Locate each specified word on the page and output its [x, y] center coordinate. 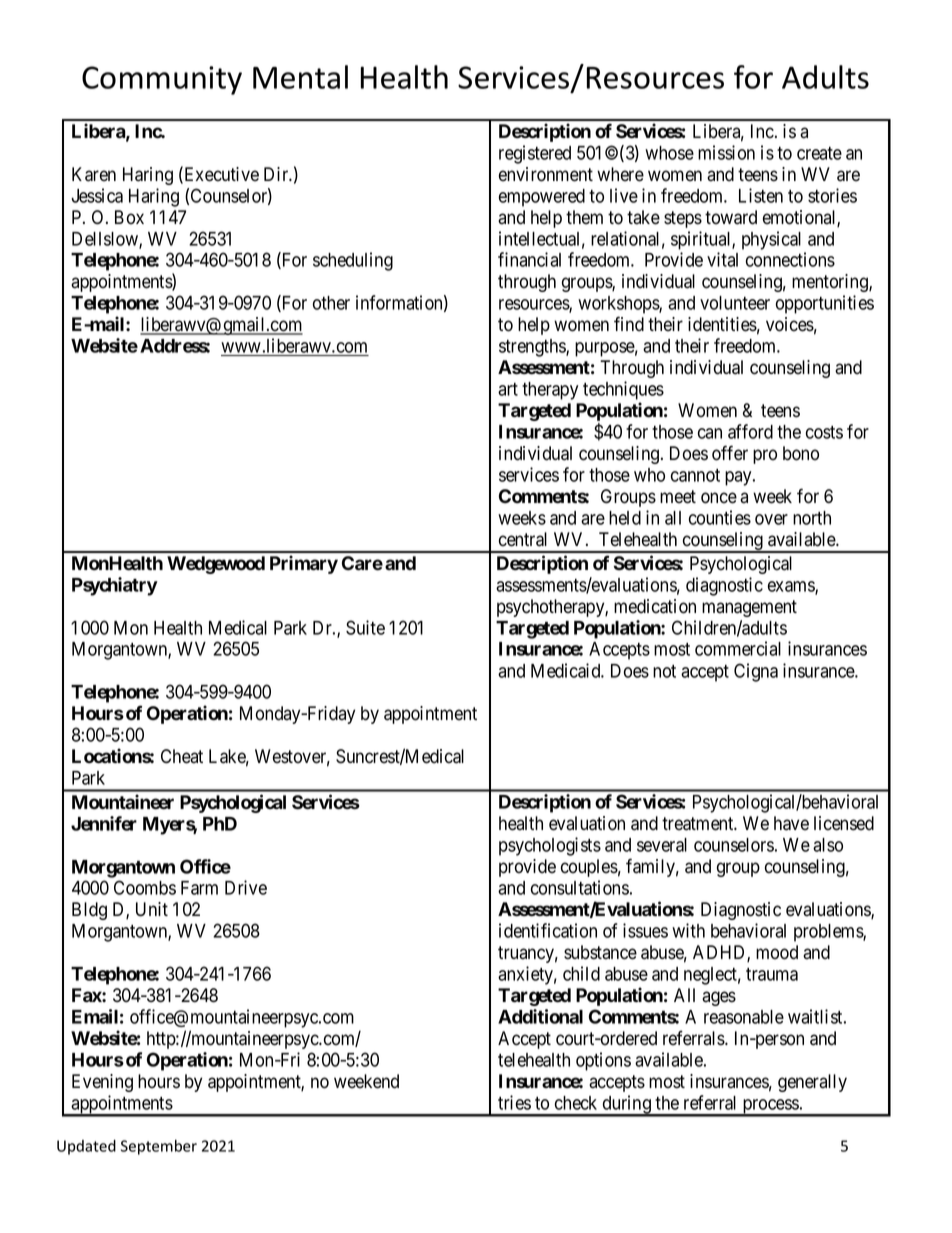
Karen [94, 174]
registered [535, 154]
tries [514, 1102]
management [749, 608]
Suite [365, 627]
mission [726, 152]
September [159, 1147]
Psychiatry [115, 586]
